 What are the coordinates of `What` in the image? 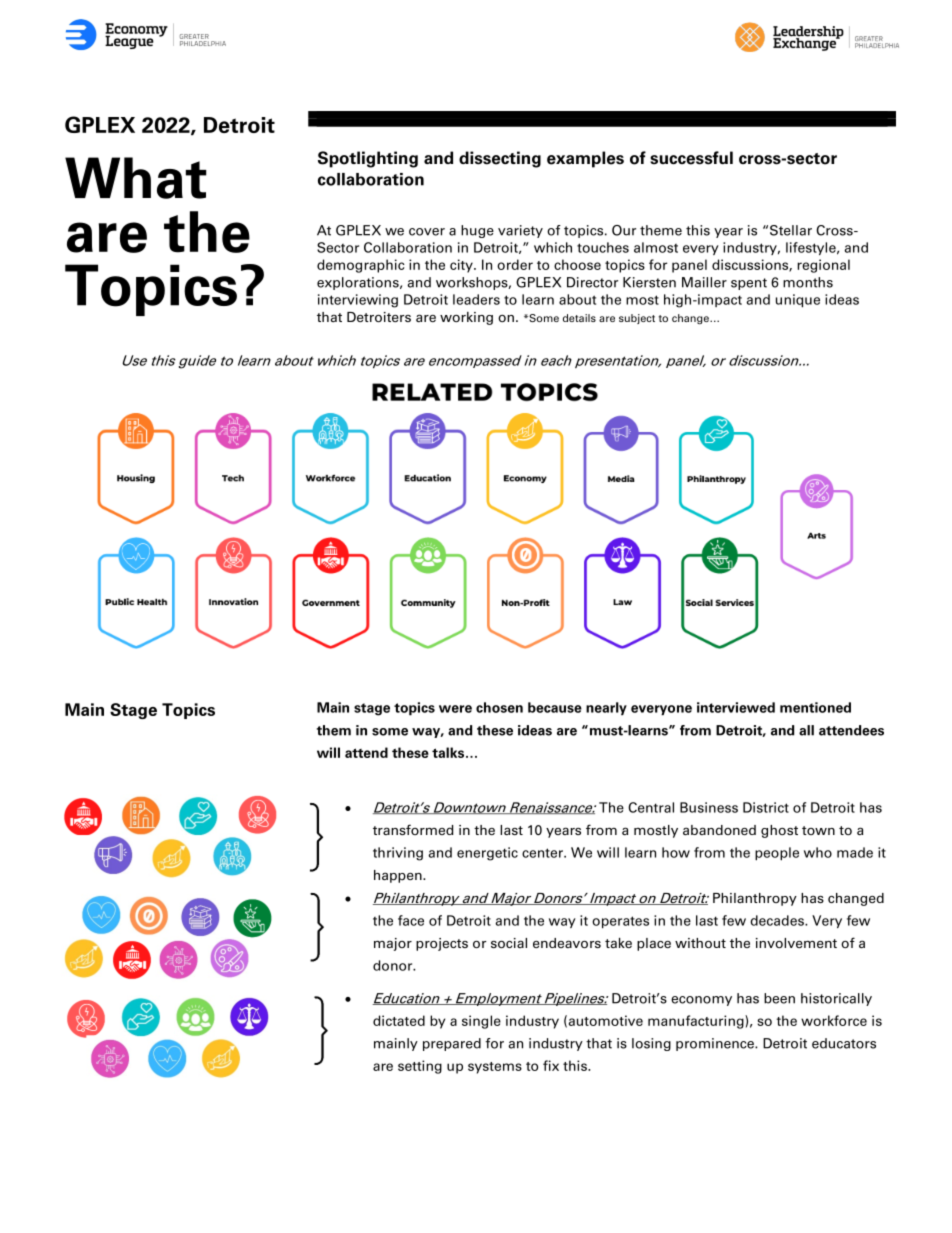 It's located at (136, 178).
